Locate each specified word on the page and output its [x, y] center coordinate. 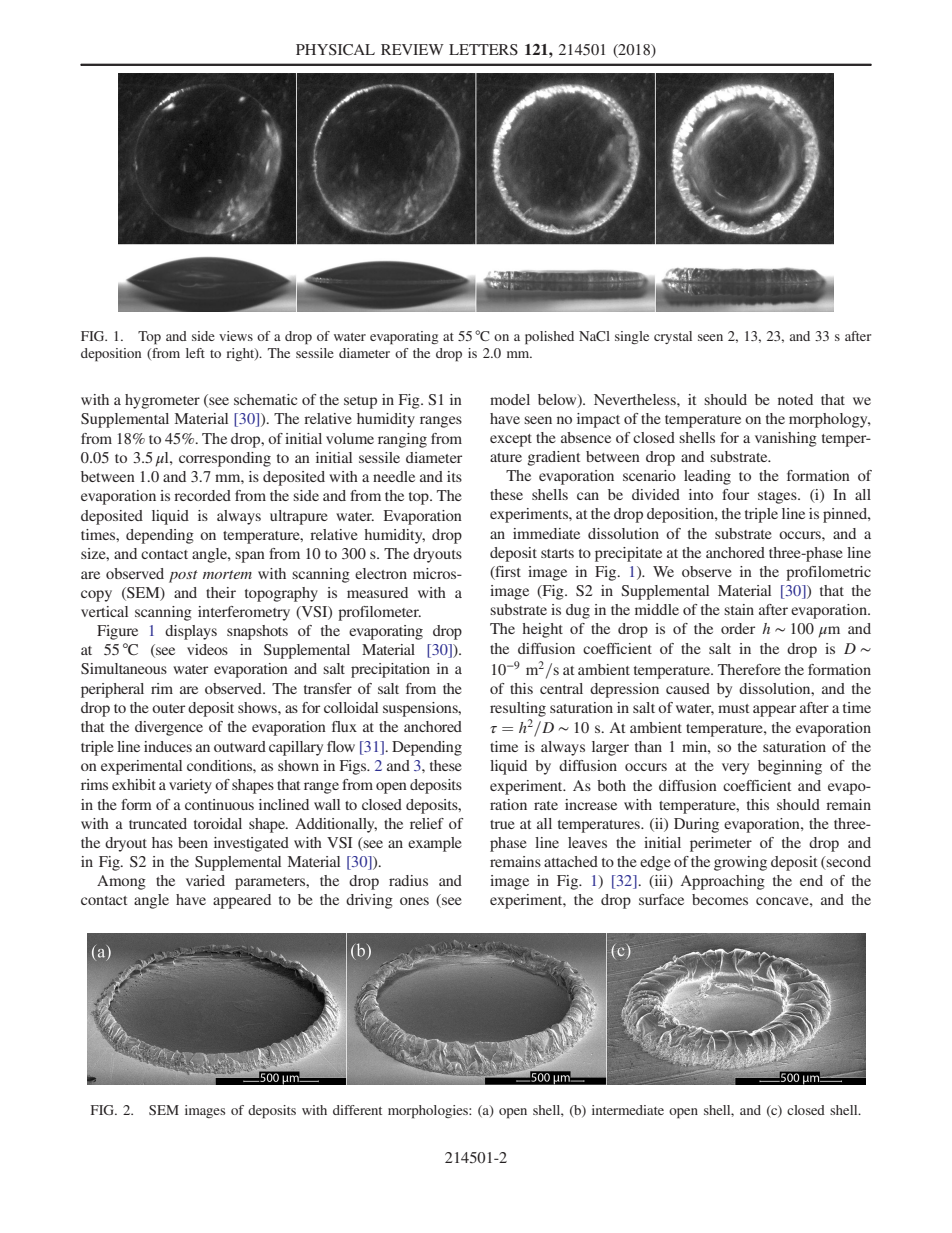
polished [549, 338]
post [183, 576]
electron [381, 573]
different [357, 1110]
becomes [720, 899]
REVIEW [412, 49]
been [193, 842]
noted [795, 399]
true [502, 824]
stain [739, 609]
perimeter [721, 844]
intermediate [628, 1110]
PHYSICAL [335, 50]
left [195, 353]
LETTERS [483, 49]
